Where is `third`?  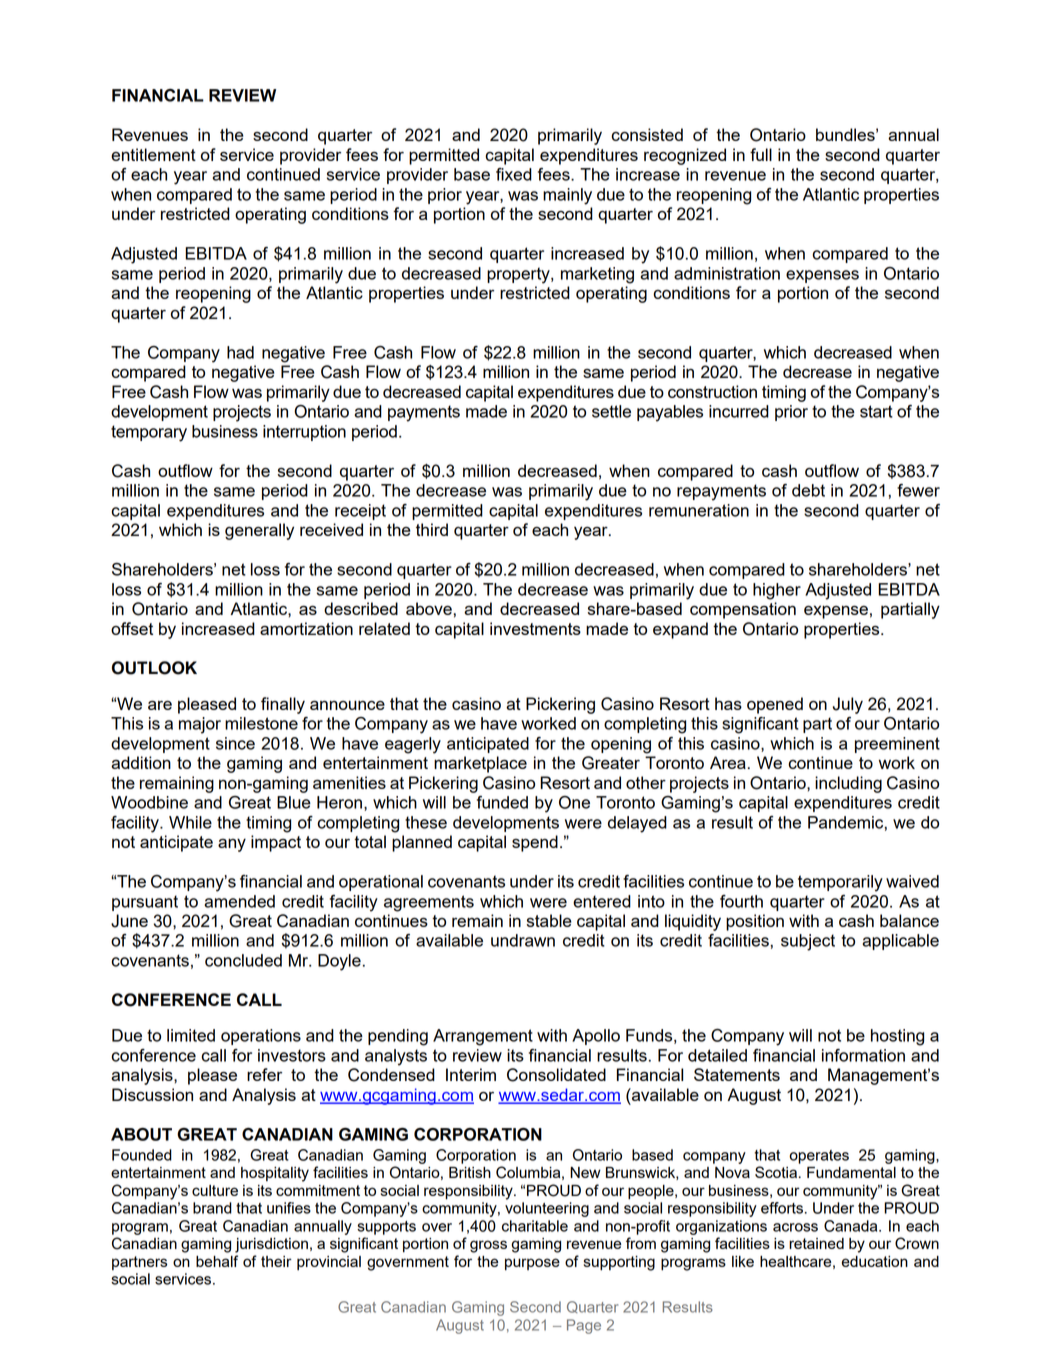 third is located at coordinates (432, 529).
